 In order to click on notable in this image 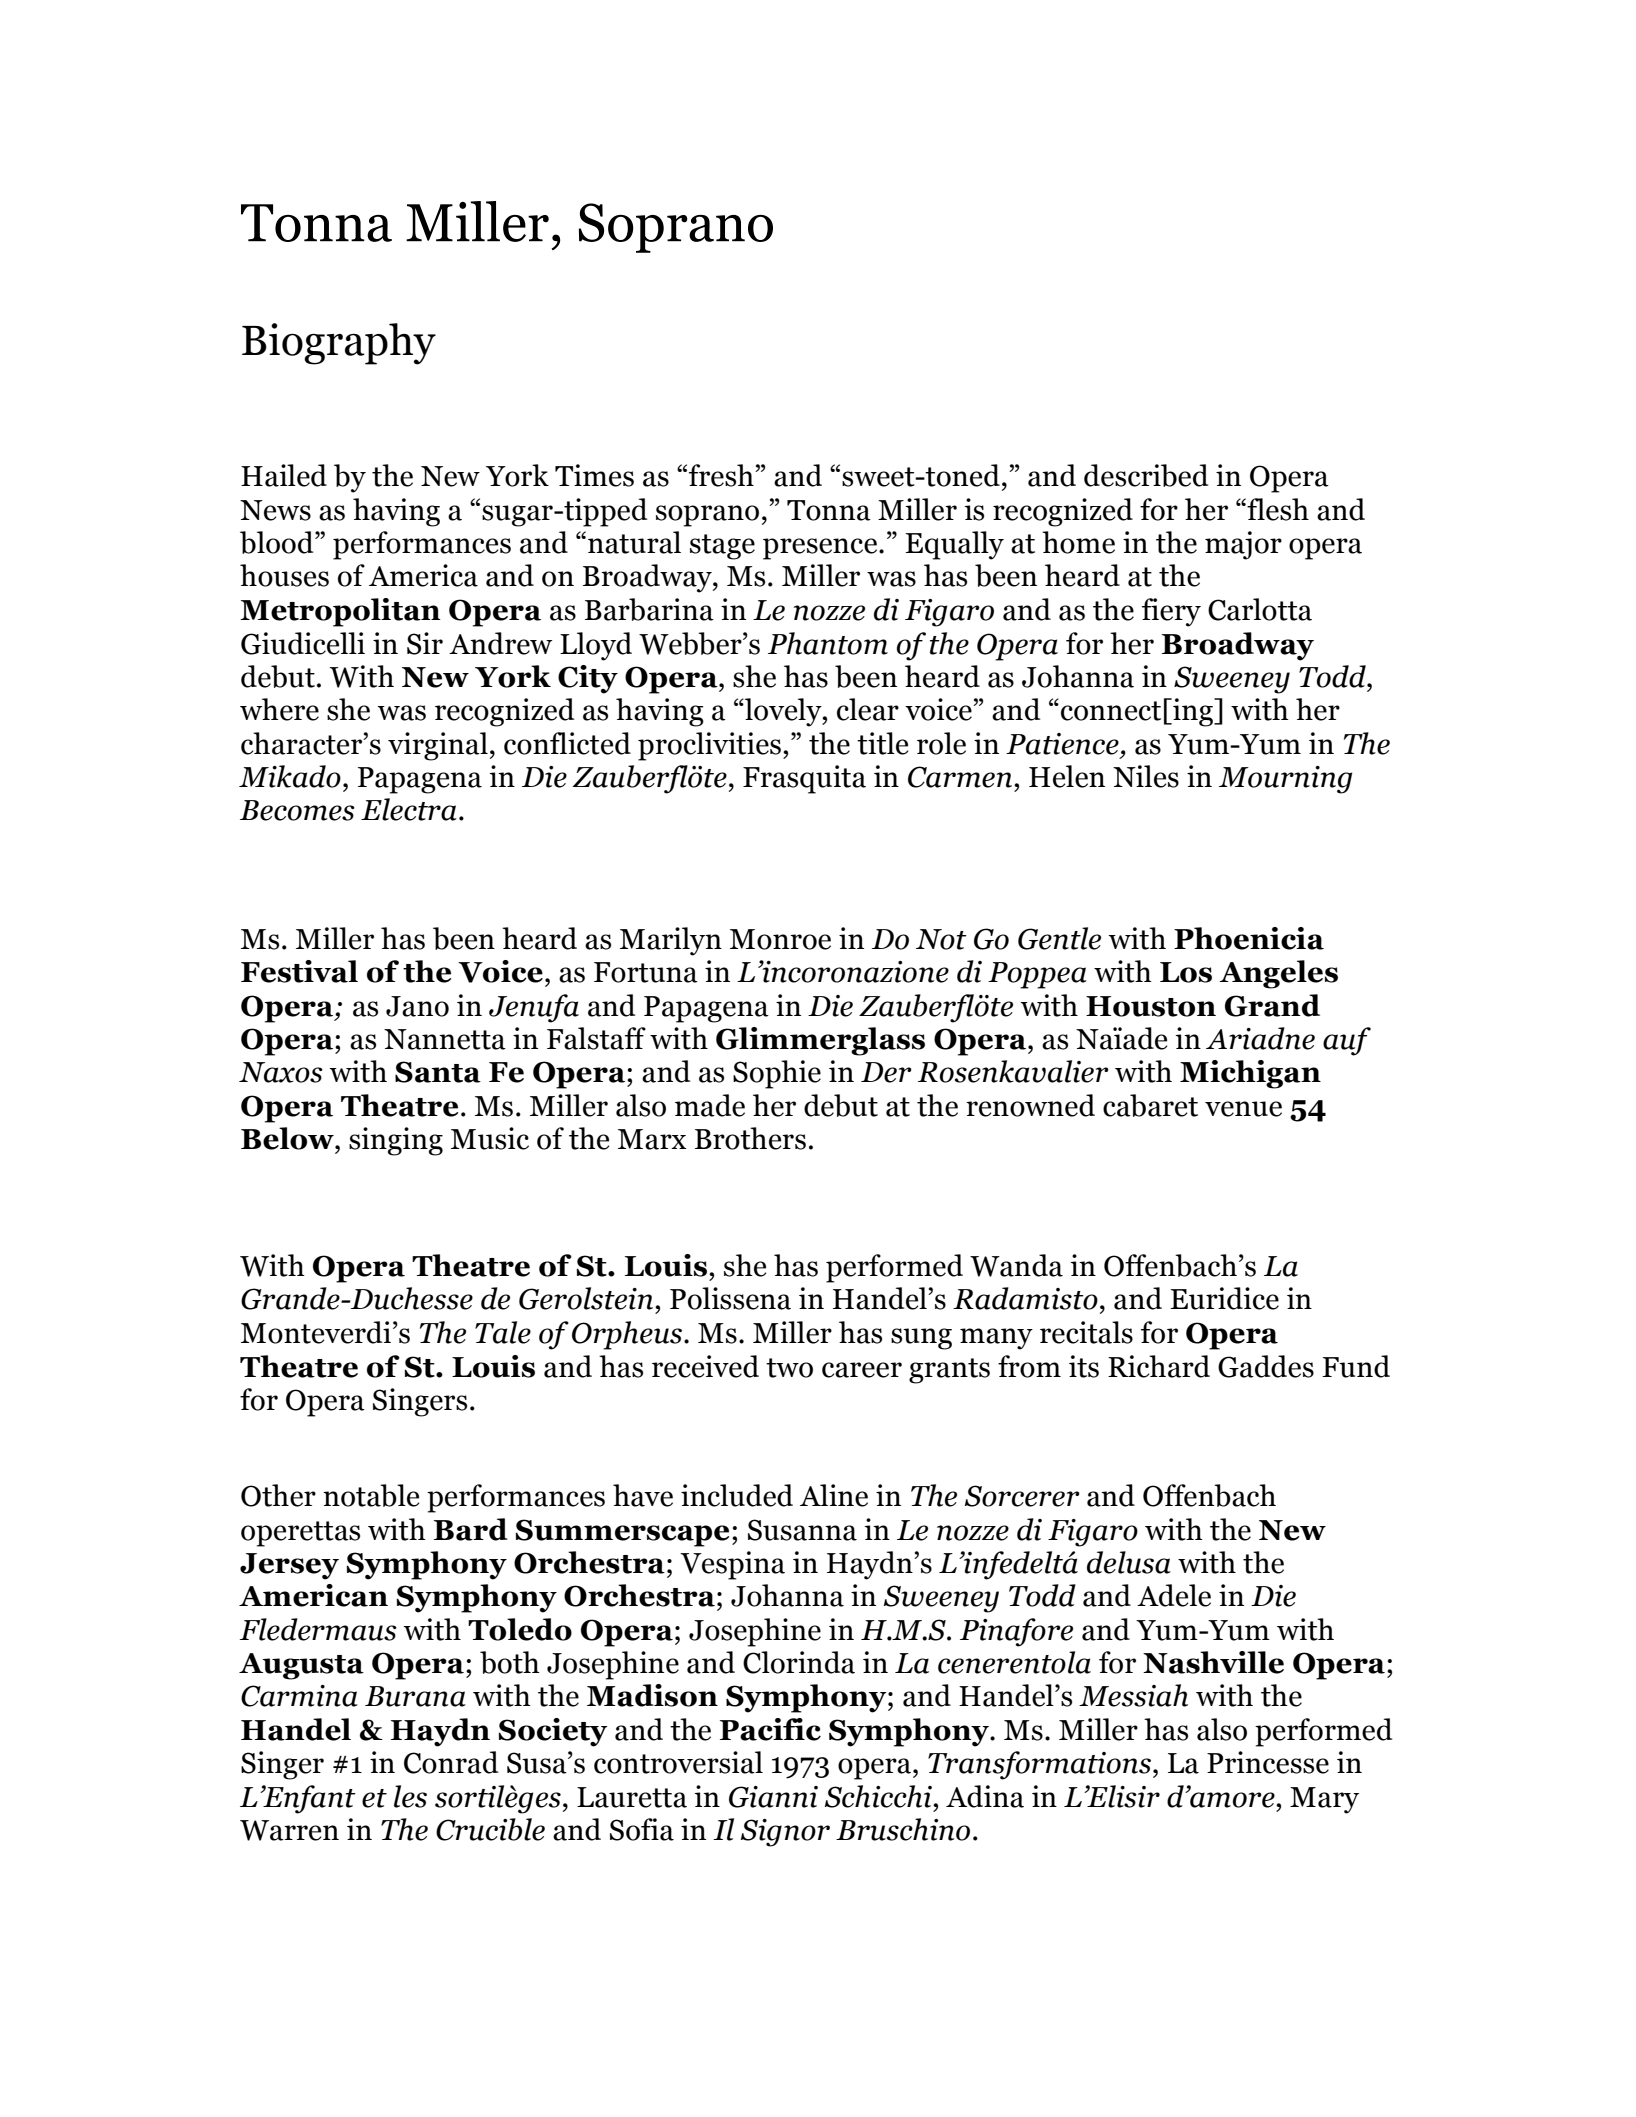, I will do `click(371, 1495)`.
